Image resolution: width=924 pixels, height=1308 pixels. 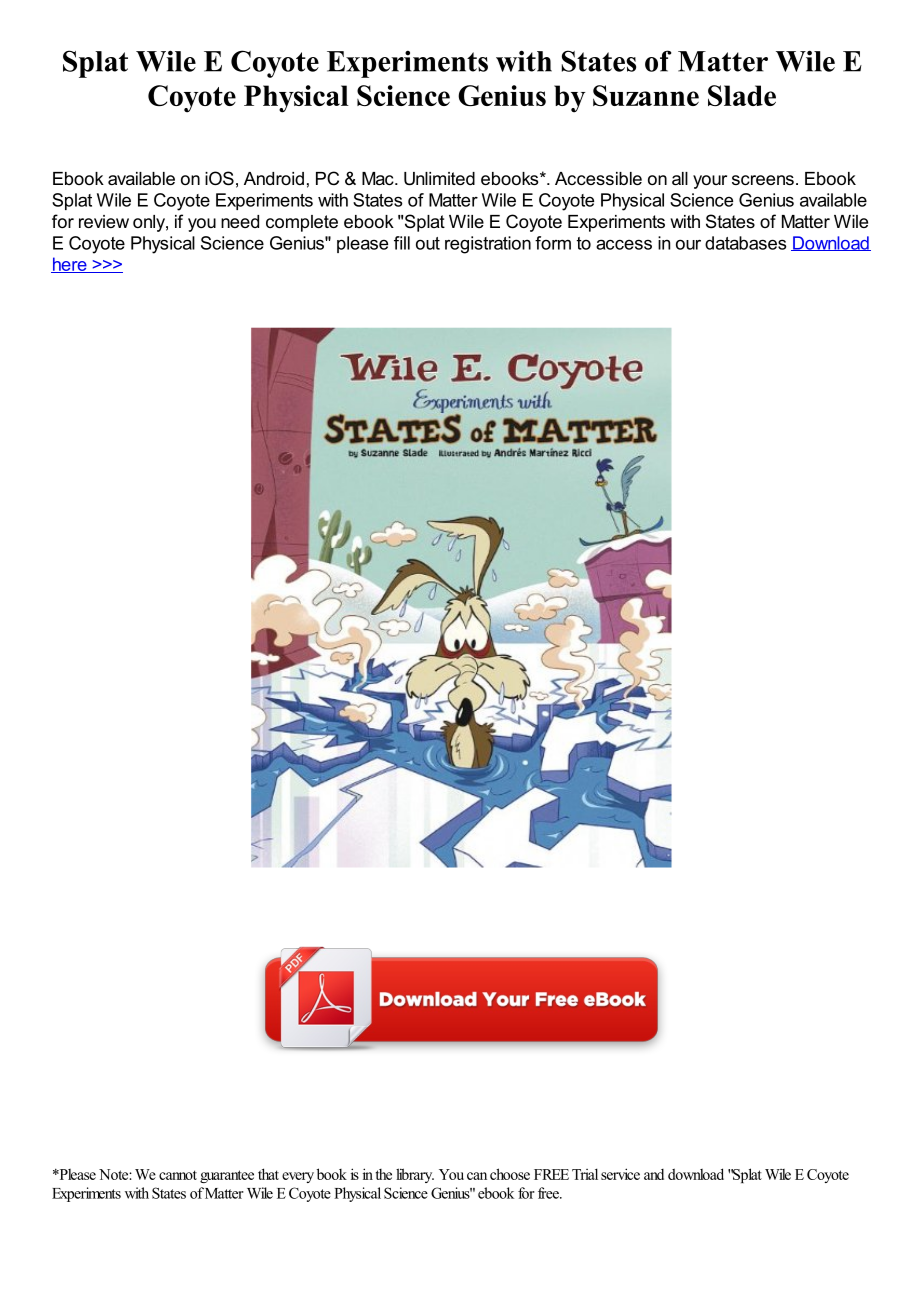 I want to click on fill, so click(x=402, y=243).
